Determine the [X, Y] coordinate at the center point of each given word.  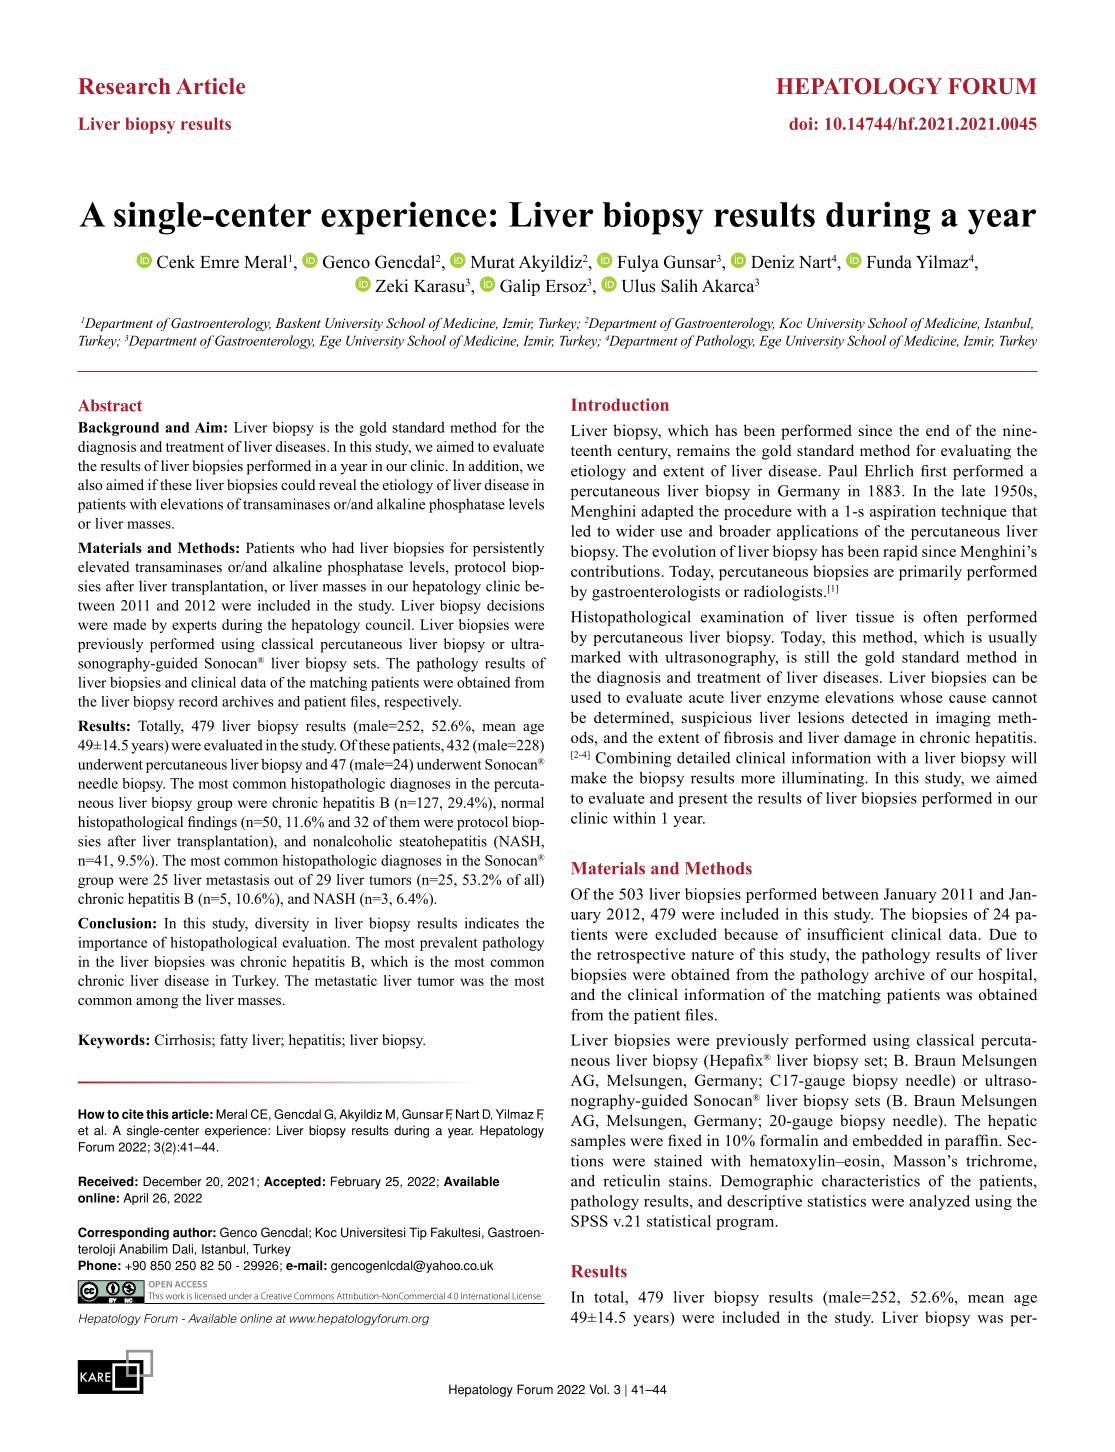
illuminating [824, 779]
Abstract [110, 405]
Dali [183, 1249]
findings [212, 823]
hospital [1006, 976]
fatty [234, 1041]
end [938, 430]
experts [194, 627]
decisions [515, 605]
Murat [493, 262]
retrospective [641, 956]
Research [124, 86]
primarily [930, 573]
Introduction [620, 404]
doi [802, 123]
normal [522, 802]
